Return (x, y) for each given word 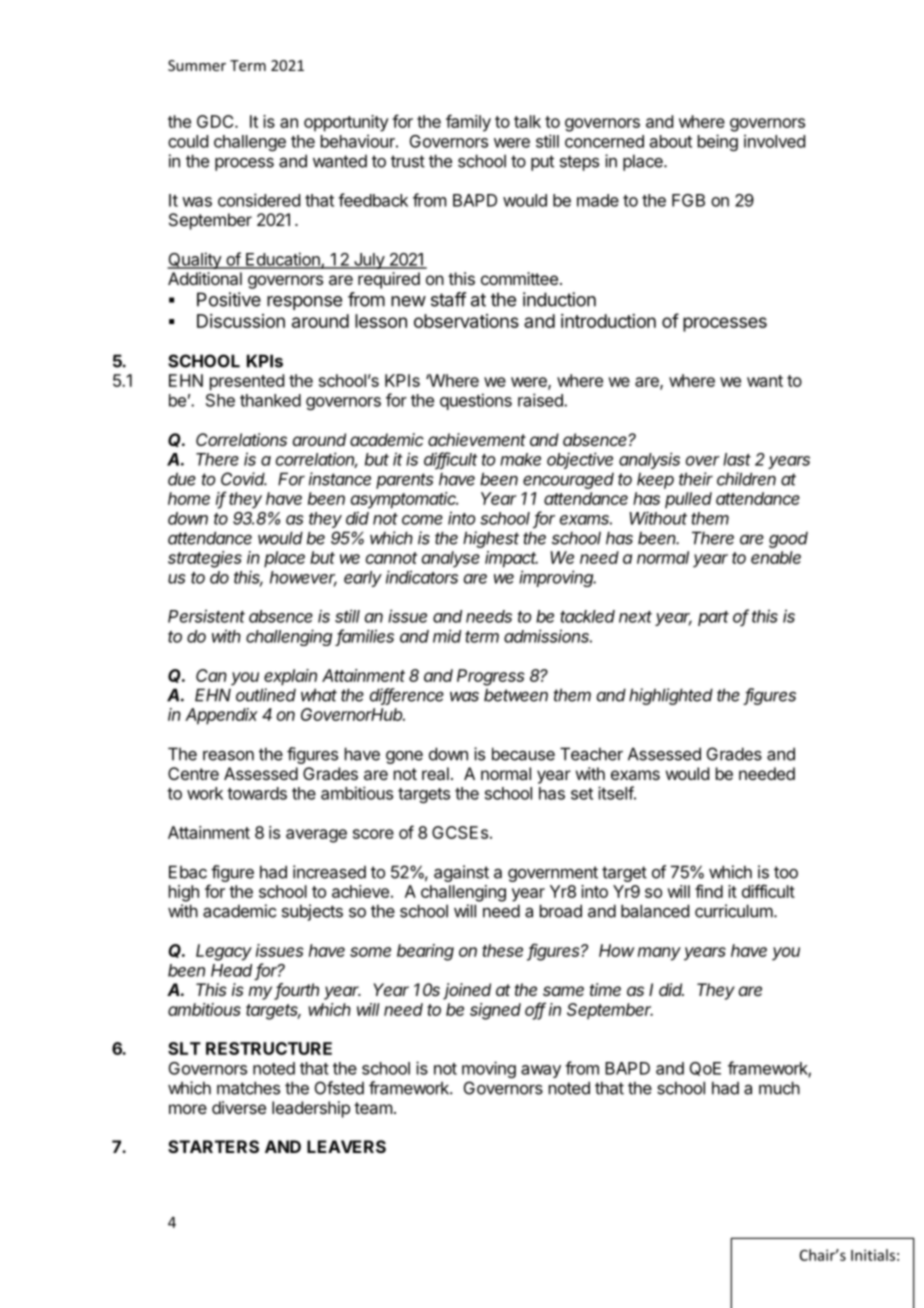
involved (774, 141)
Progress (491, 677)
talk (527, 121)
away (541, 1071)
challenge (250, 143)
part (713, 618)
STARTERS (213, 1146)
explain (290, 677)
